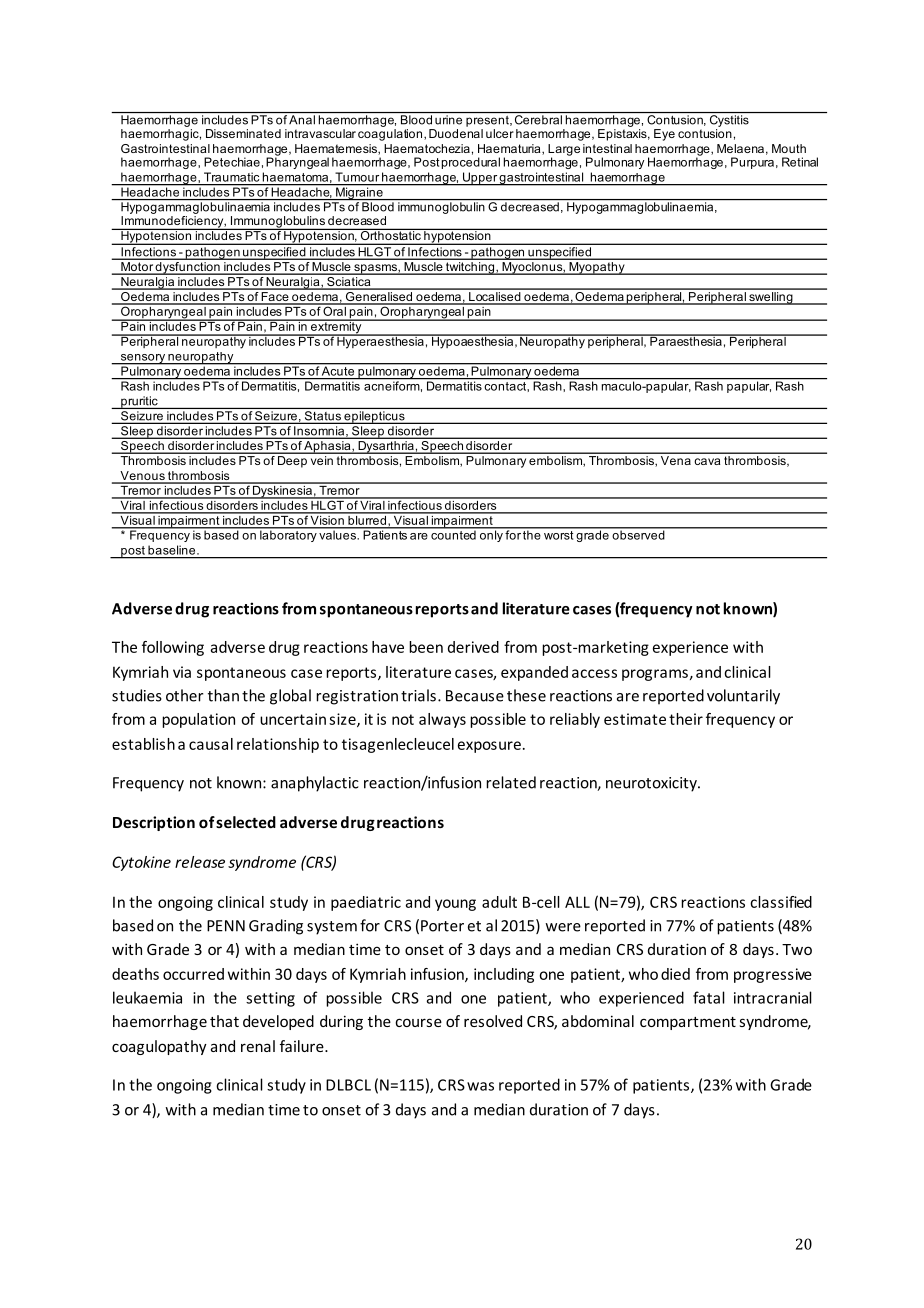 The width and height of the image is (924, 1308). What do you see at coordinates (740, 148) in the image?
I see `Melaena` at bounding box center [740, 148].
